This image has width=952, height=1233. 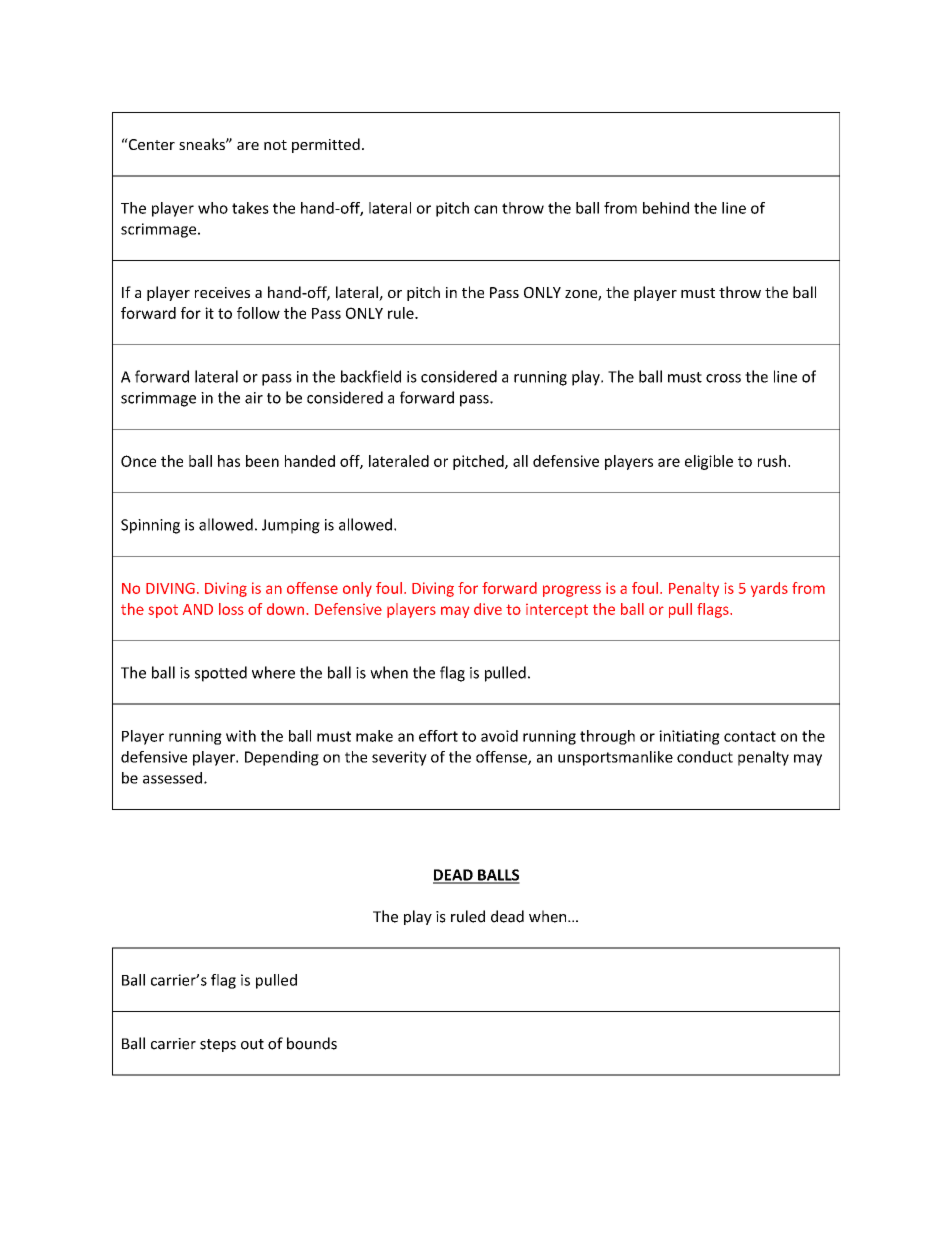 I want to click on behind, so click(x=666, y=208).
